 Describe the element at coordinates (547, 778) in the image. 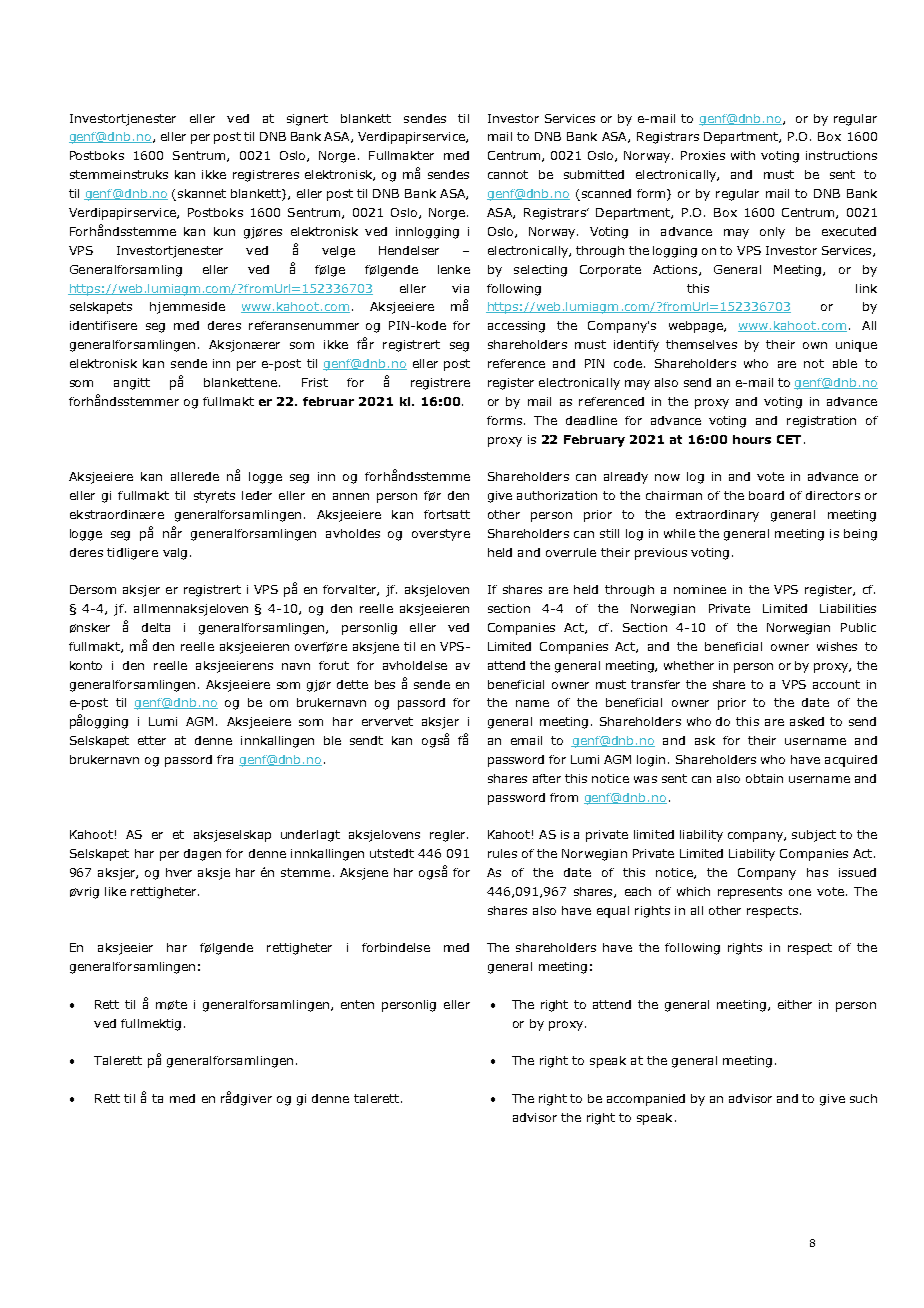

I see `after` at that location.
